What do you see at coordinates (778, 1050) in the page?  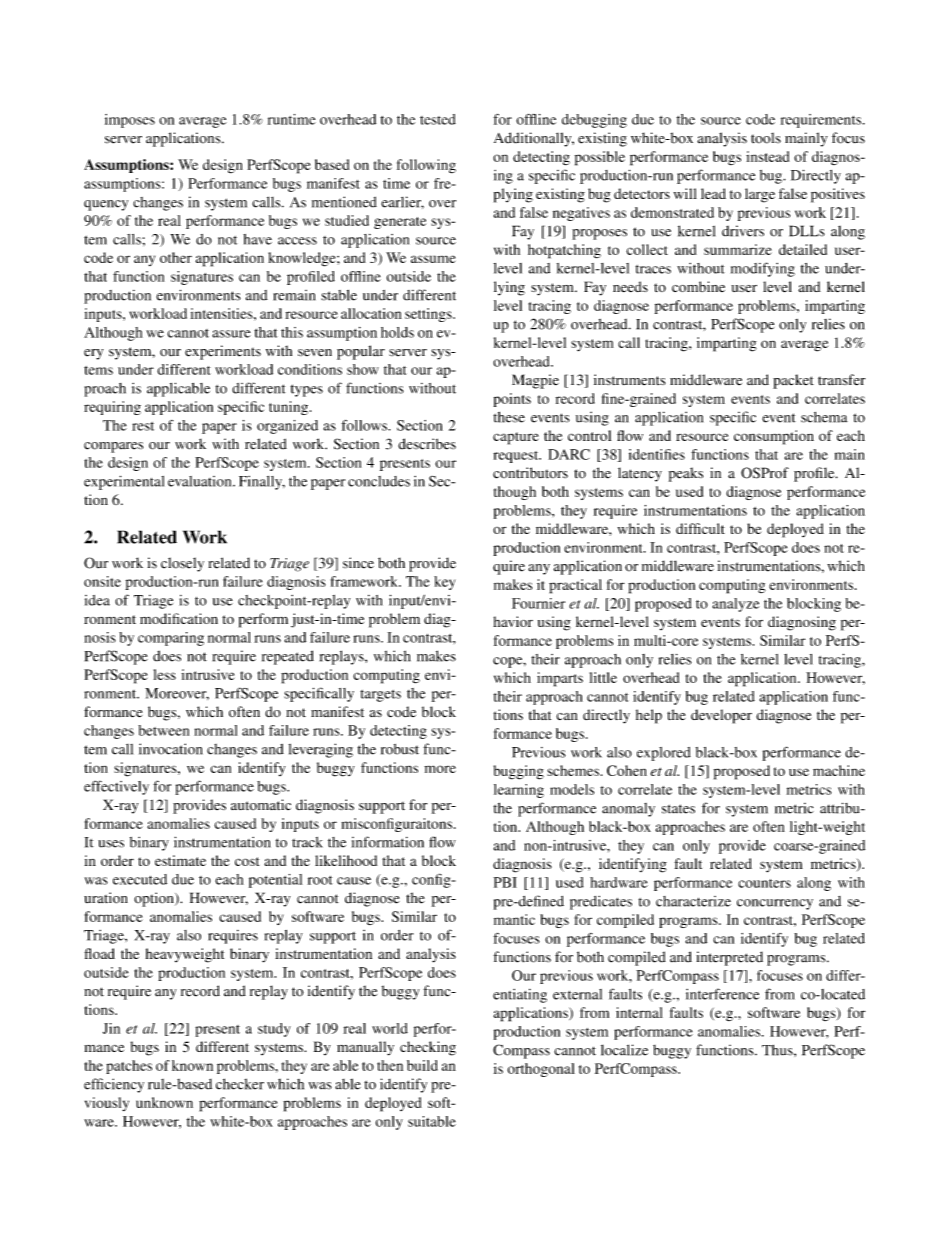 I see `Thus` at bounding box center [778, 1050].
